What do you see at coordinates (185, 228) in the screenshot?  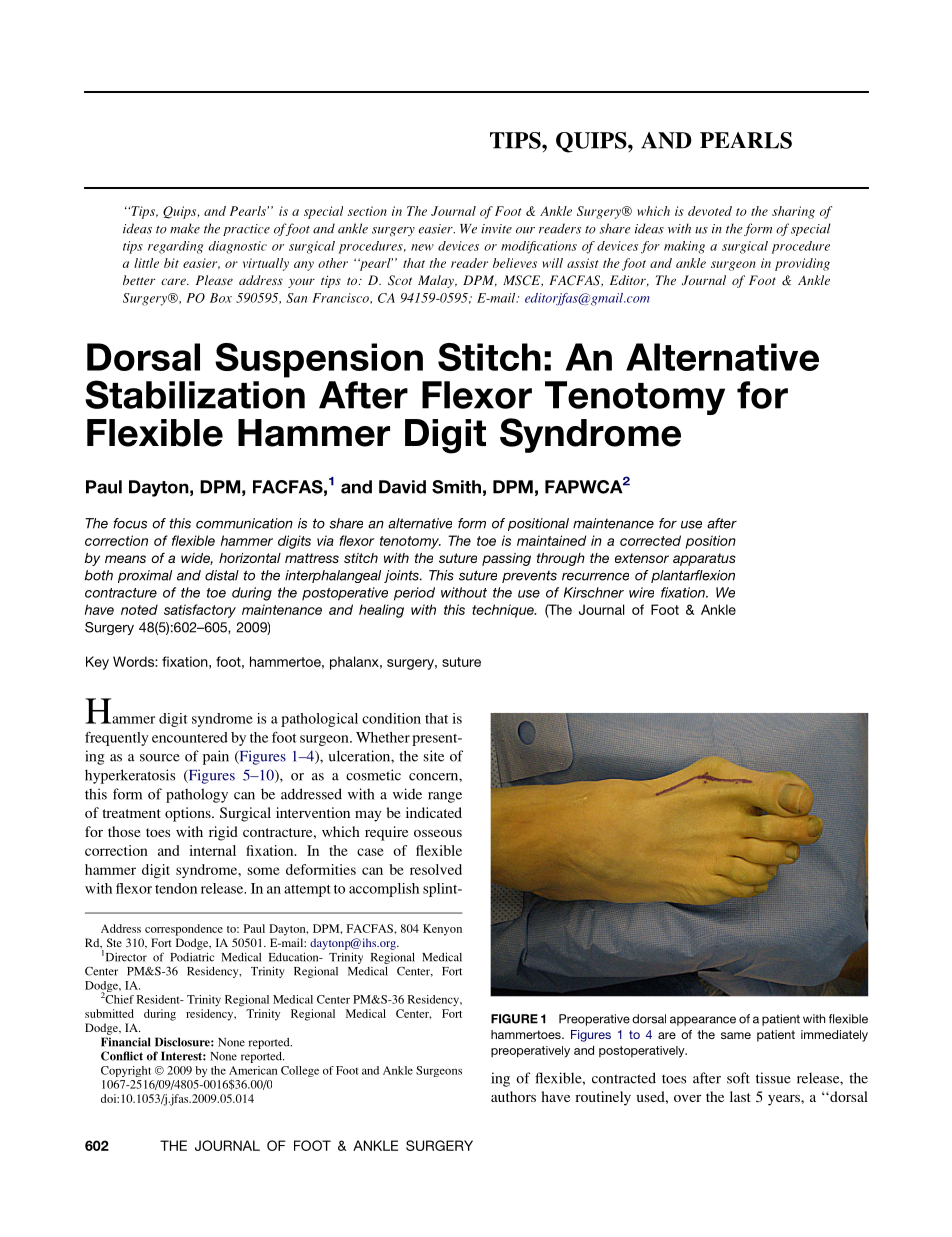 I see `make` at bounding box center [185, 228].
